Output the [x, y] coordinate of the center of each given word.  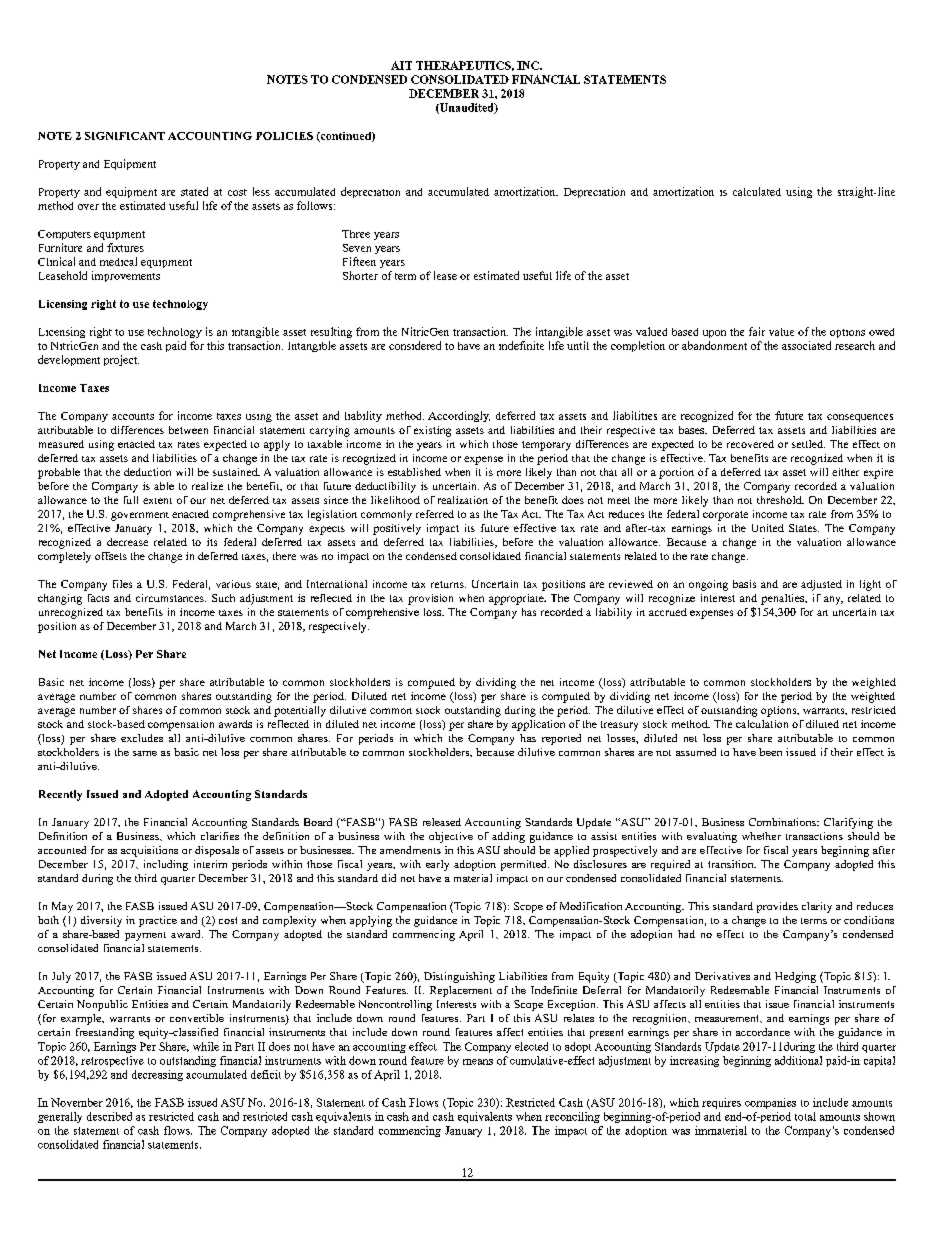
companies [770, 1103]
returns [448, 584]
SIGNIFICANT [125, 136]
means [478, 1062]
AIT [401, 65]
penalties [784, 599]
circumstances [171, 598]
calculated [757, 191]
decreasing [157, 1075]
